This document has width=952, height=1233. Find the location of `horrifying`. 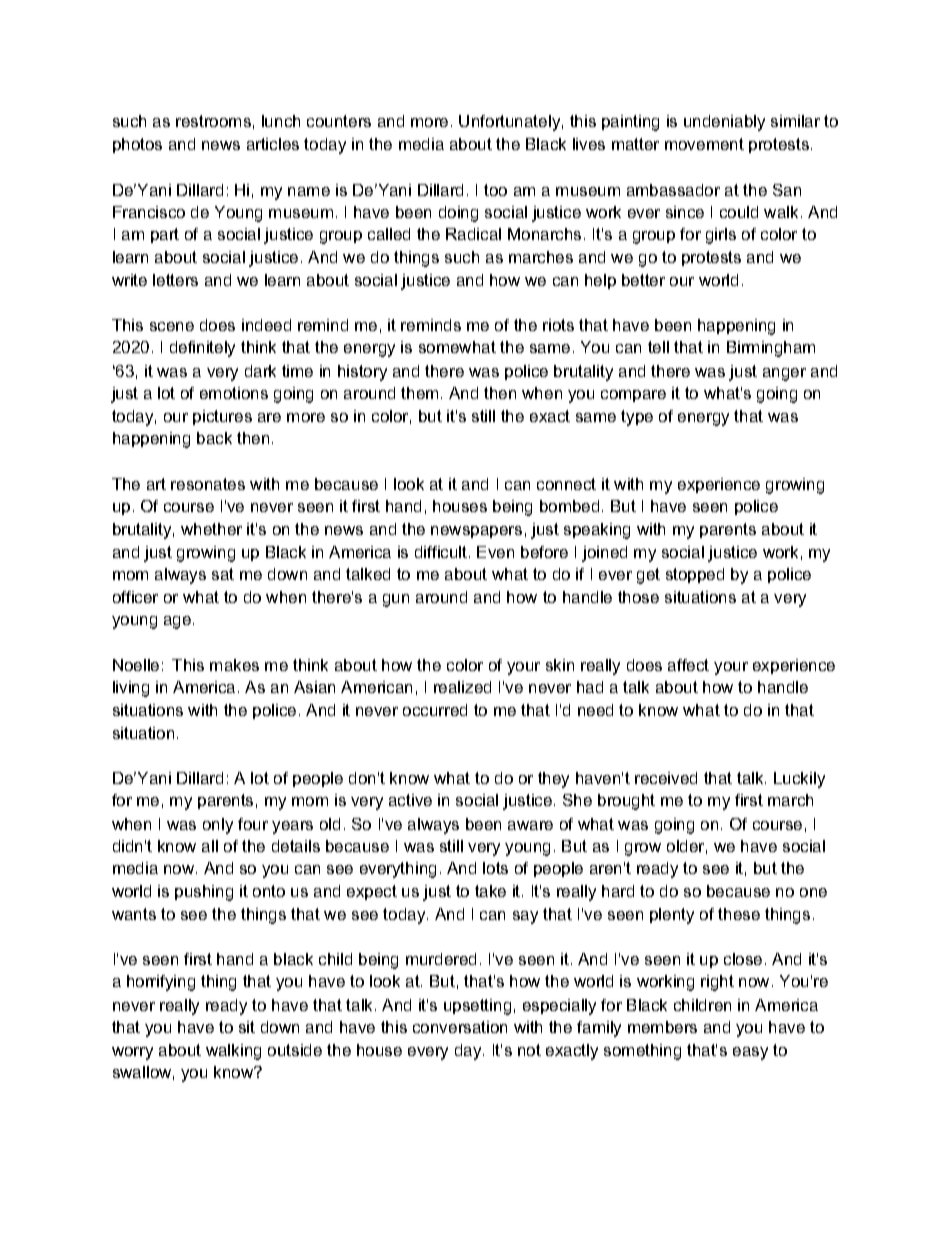

horrifying is located at coordinates (161, 983).
